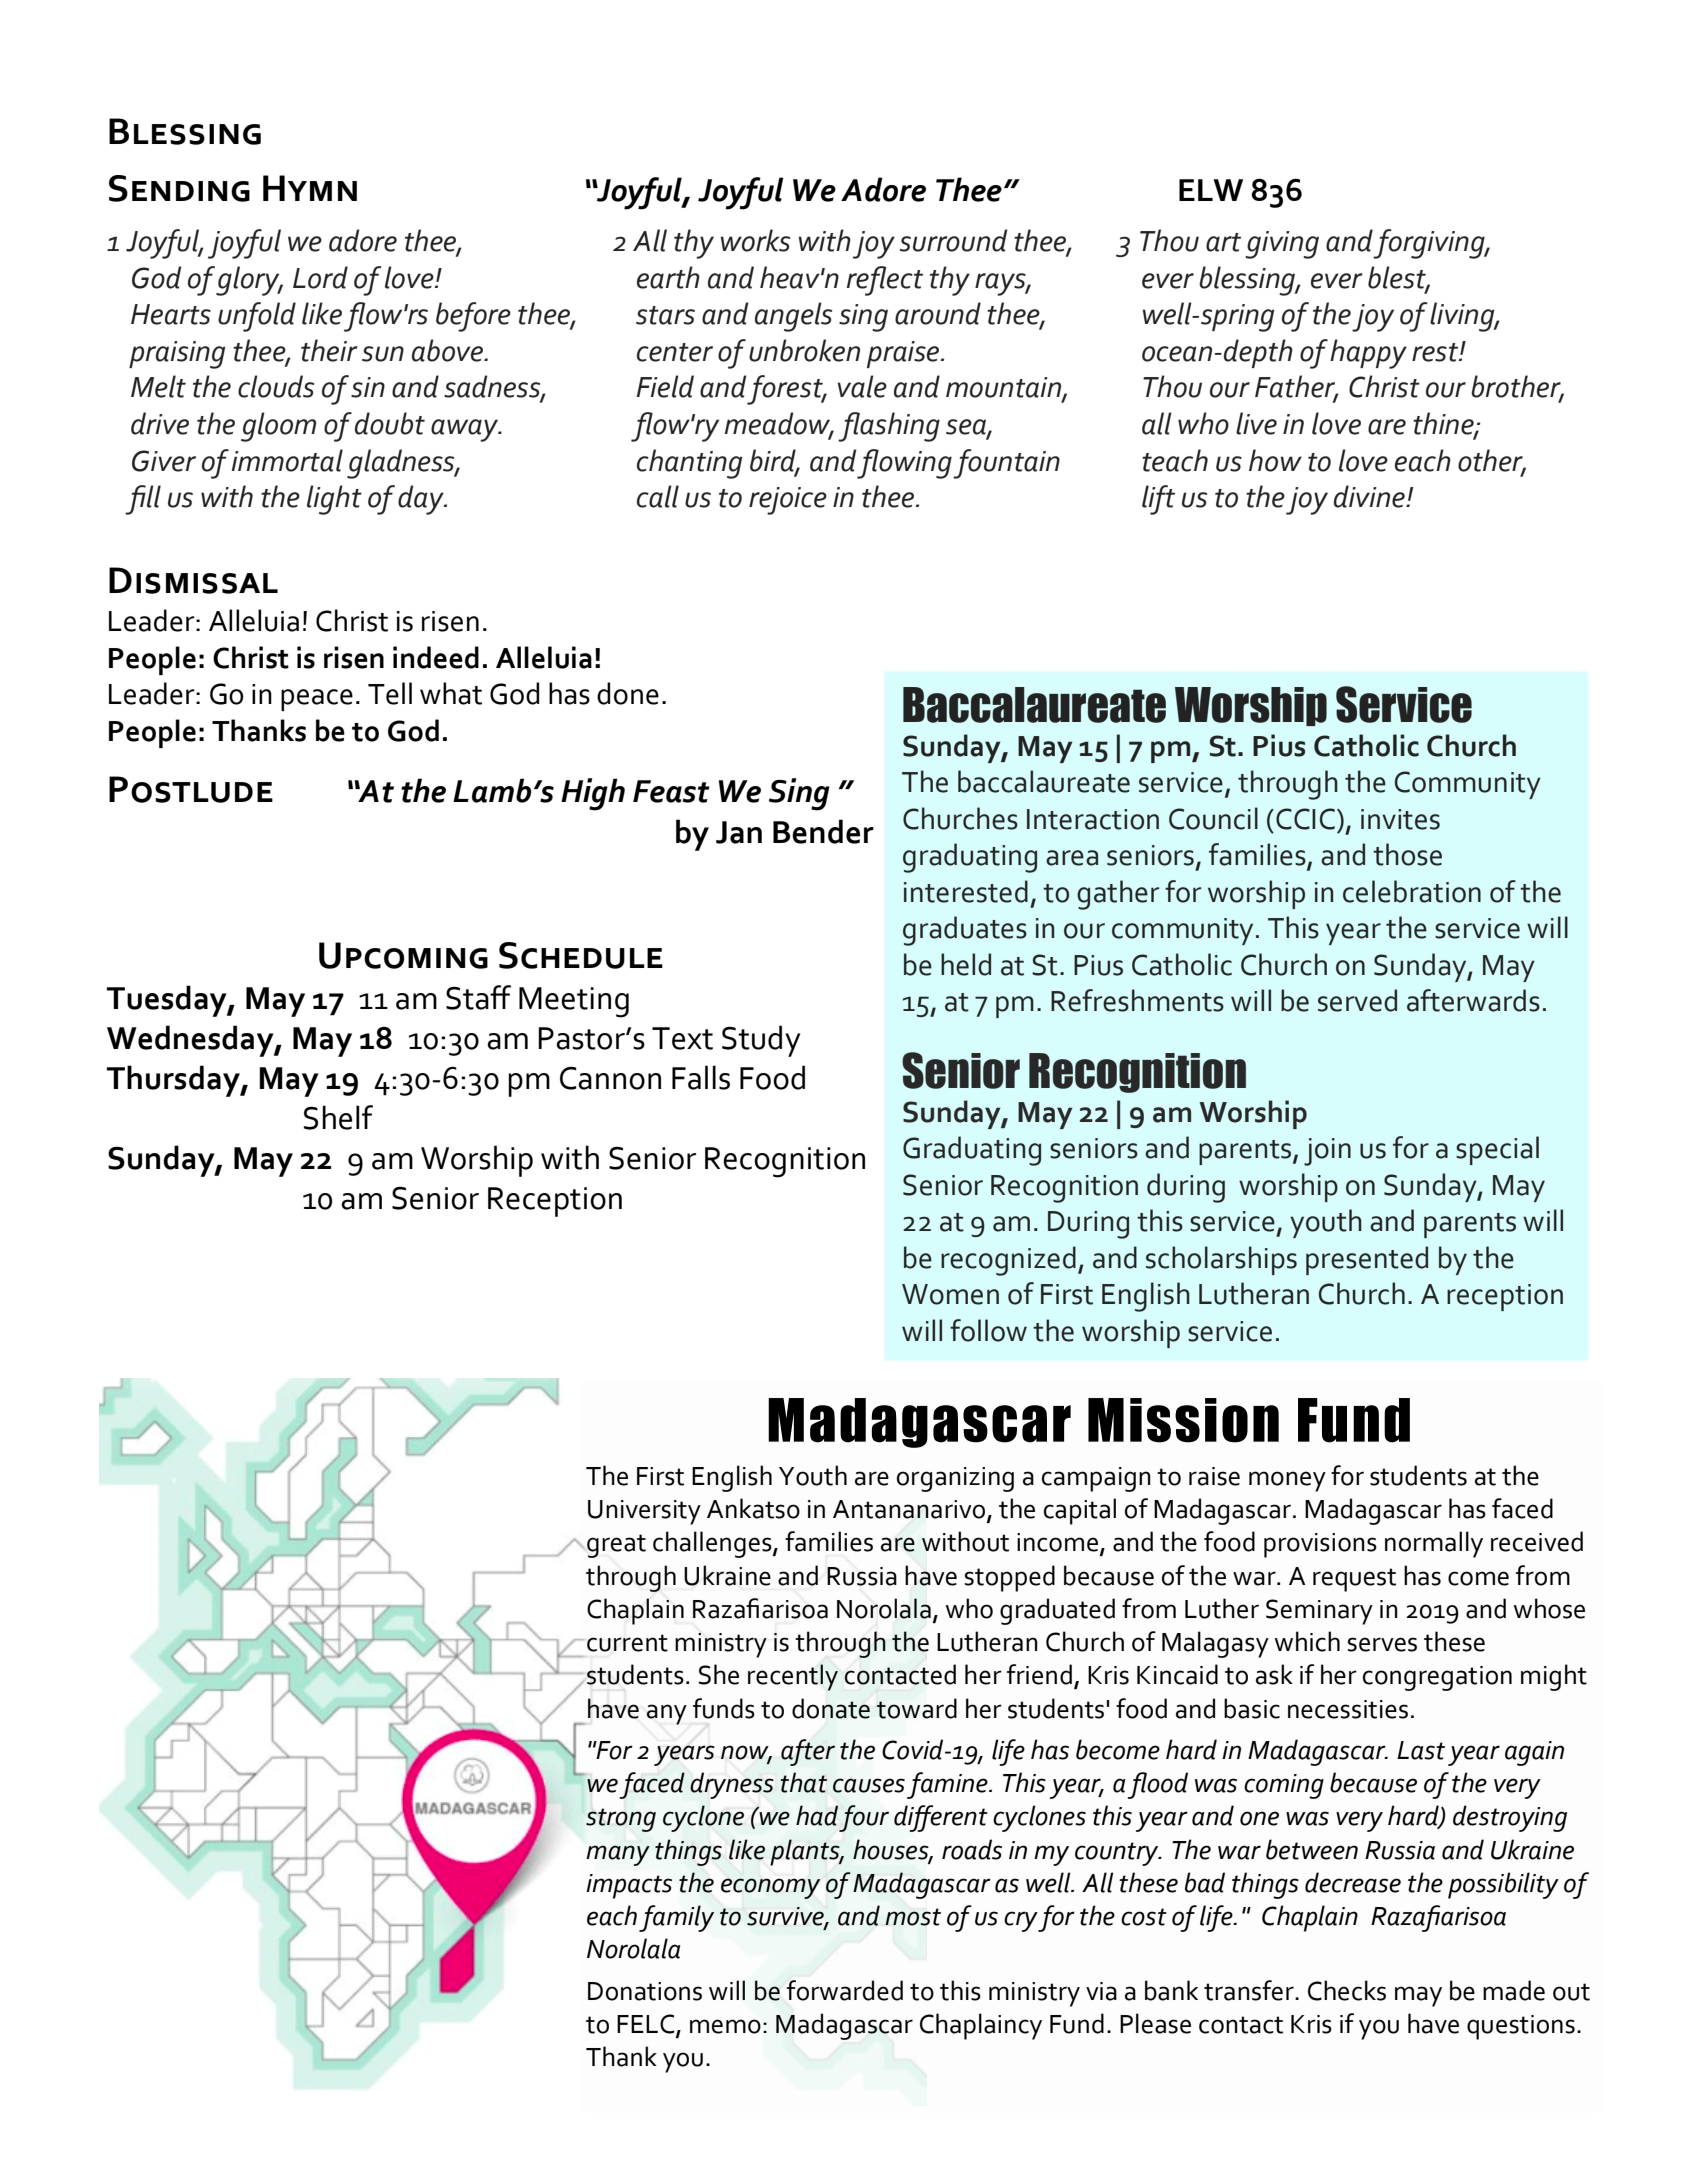 Image resolution: width=1684 pixels, height=2179 pixels. I want to click on Shelf, so click(338, 1117).
